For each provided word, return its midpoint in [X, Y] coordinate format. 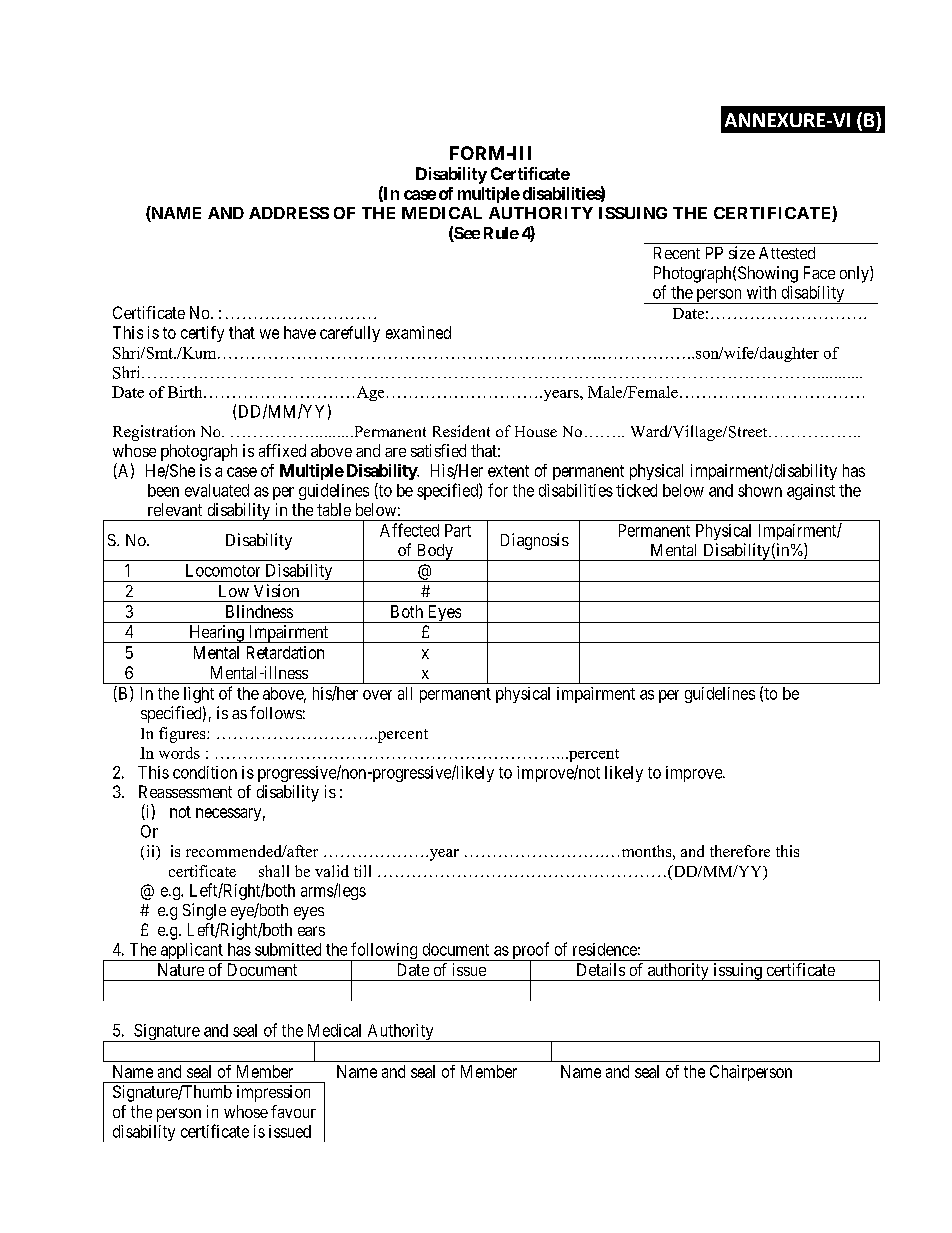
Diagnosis [535, 541]
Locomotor [223, 570]
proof [531, 952]
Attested [787, 253]
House [536, 431]
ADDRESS [289, 213]
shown [760, 490]
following [384, 952]
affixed [282, 450]
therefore [740, 851]
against [811, 492]
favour [293, 1111]
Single [204, 911]
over [377, 695]
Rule [501, 233]
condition [205, 772]
